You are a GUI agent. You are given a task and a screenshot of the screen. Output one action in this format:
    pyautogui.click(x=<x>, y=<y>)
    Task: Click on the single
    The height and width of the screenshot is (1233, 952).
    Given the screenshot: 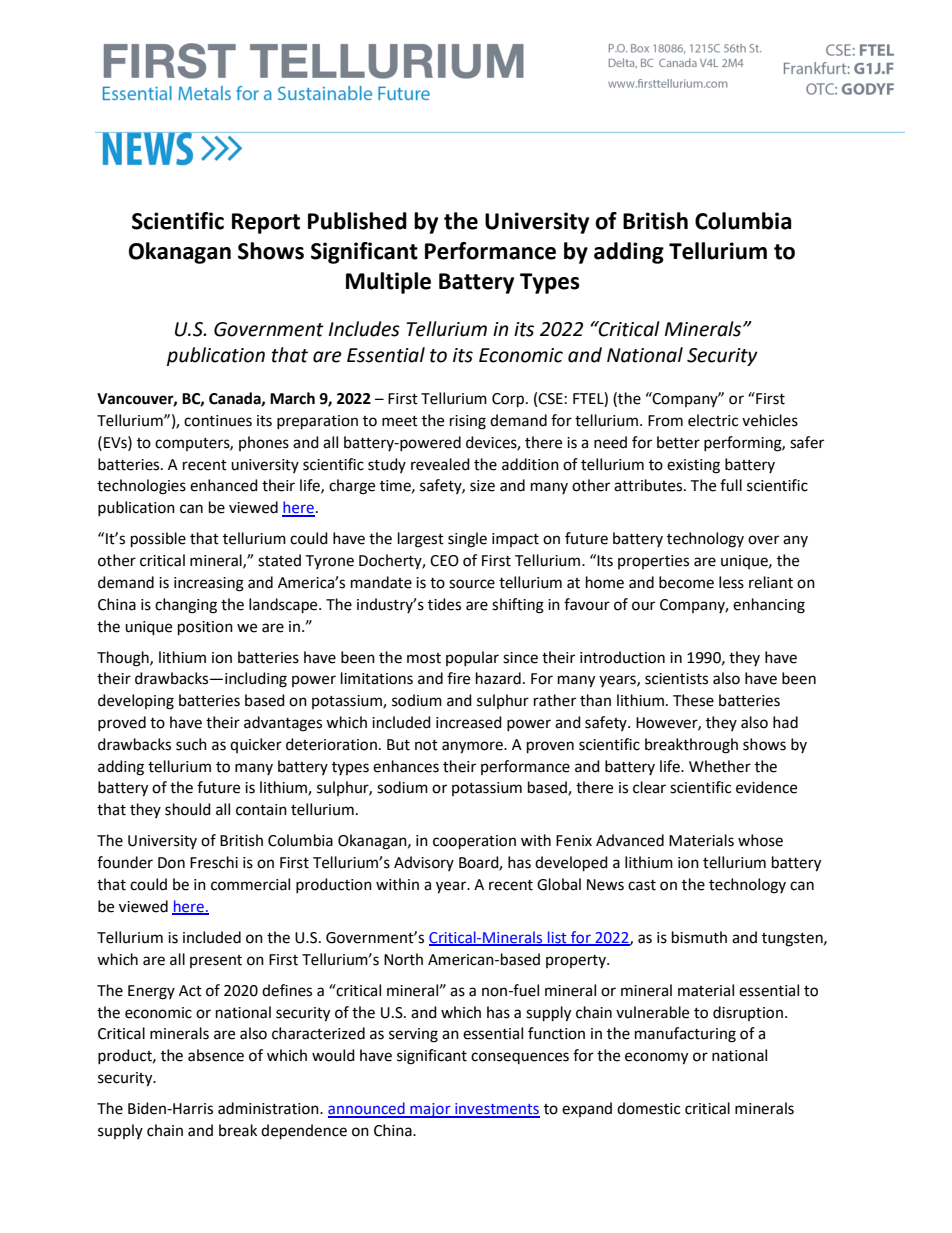 What is the action you would take?
    pyautogui.click(x=467, y=540)
